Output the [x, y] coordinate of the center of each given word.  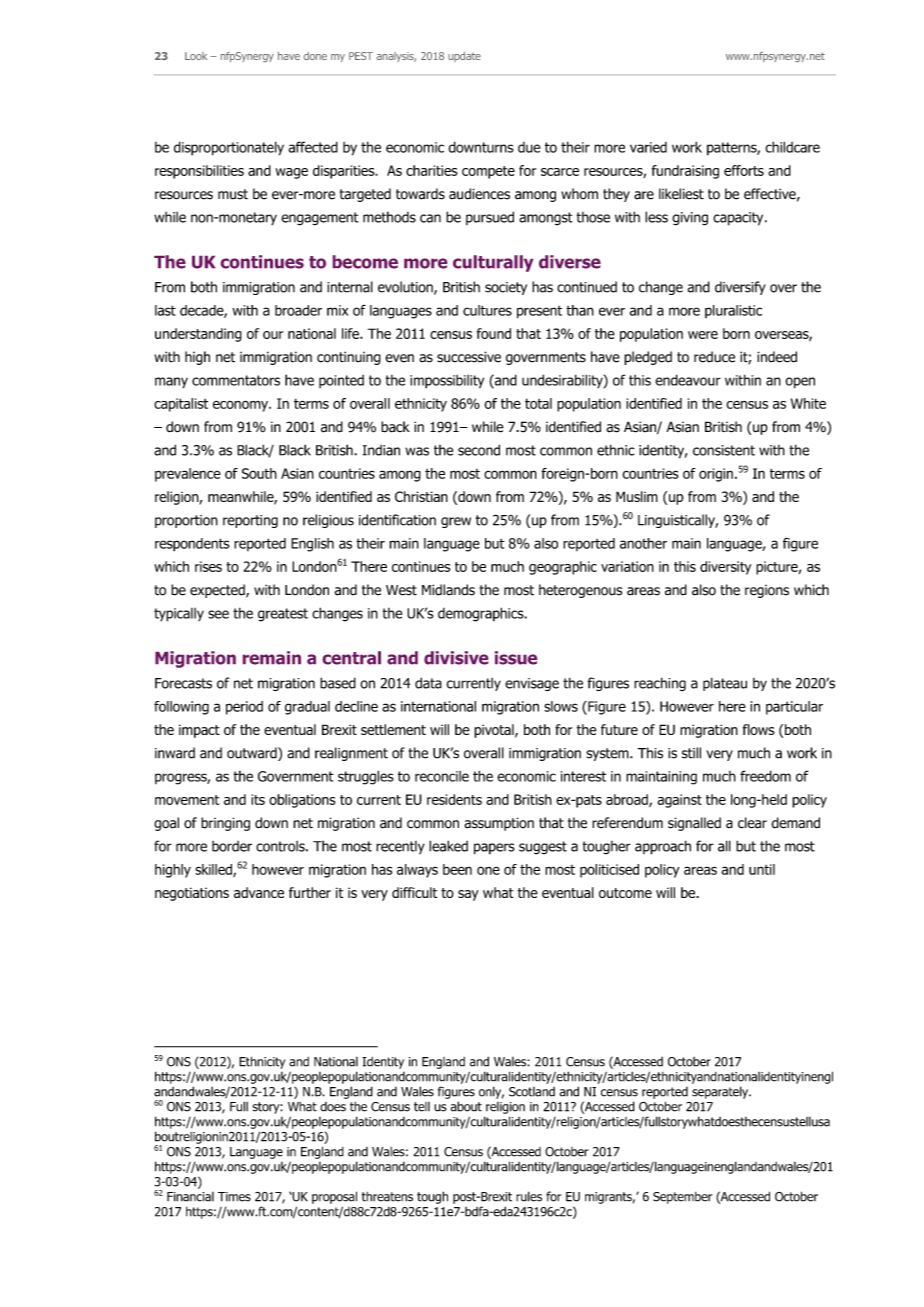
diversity [725, 568]
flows [759, 729]
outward [253, 754]
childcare [792, 147]
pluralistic [733, 311]
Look [196, 56]
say [468, 895]
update [464, 57]
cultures [487, 310]
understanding [198, 335]
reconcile [442, 776]
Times [234, 1197]
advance [259, 892]
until [762, 869]
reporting [250, 521]
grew [456, 522]
